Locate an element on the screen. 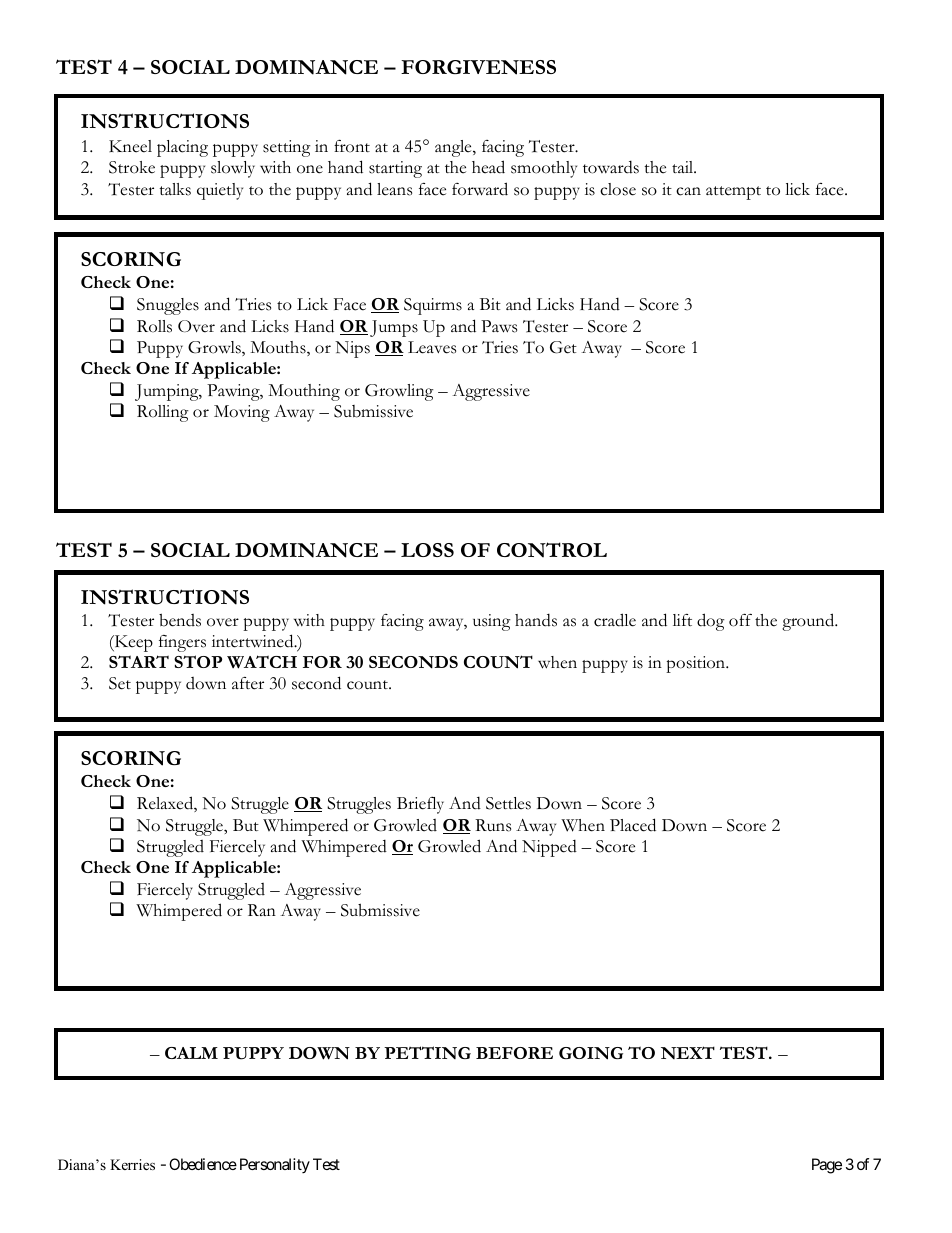 The image size is (952, 1233). Placed is located at coordinates (633, 825).
